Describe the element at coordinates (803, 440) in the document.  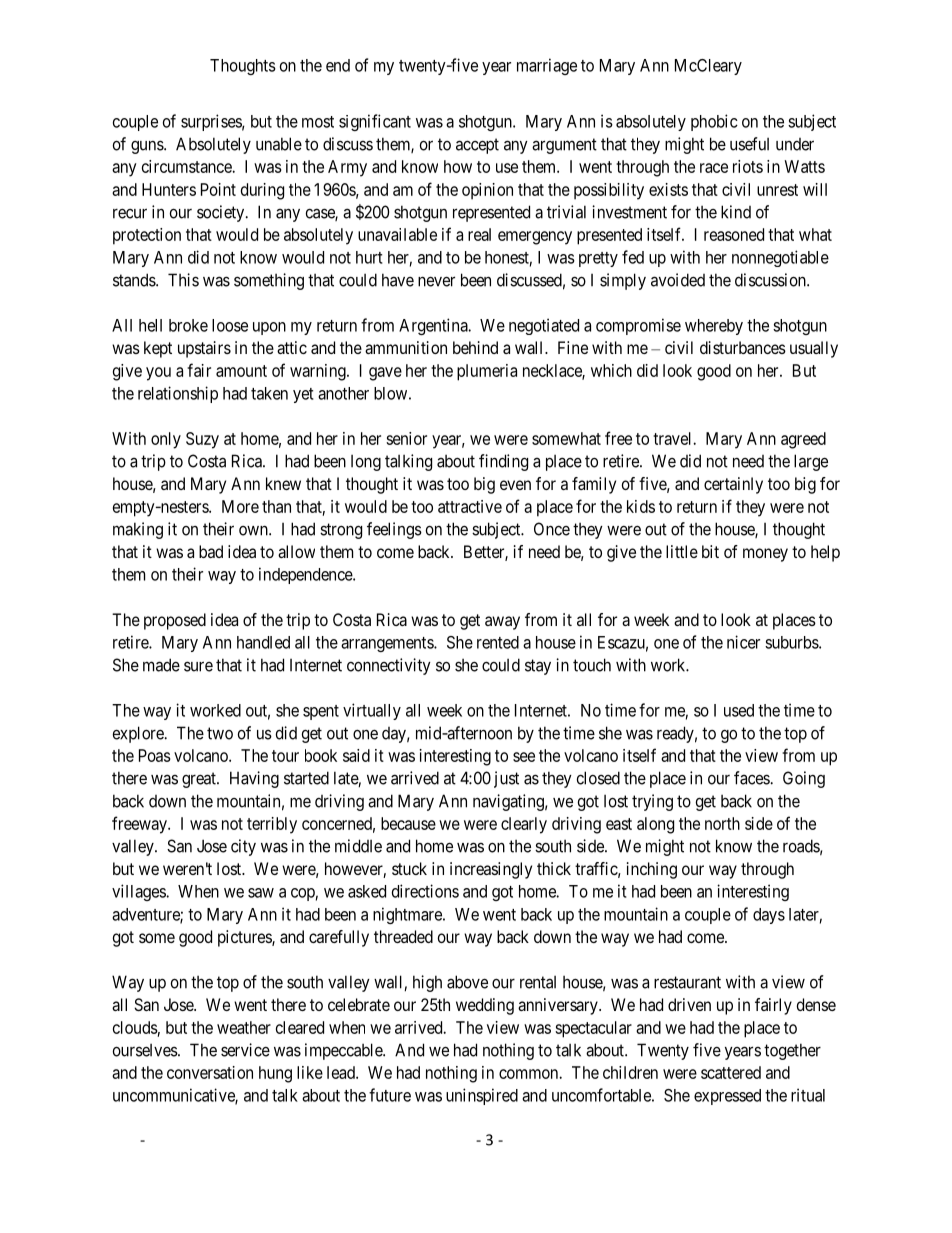
I see `agreed` at that location.
